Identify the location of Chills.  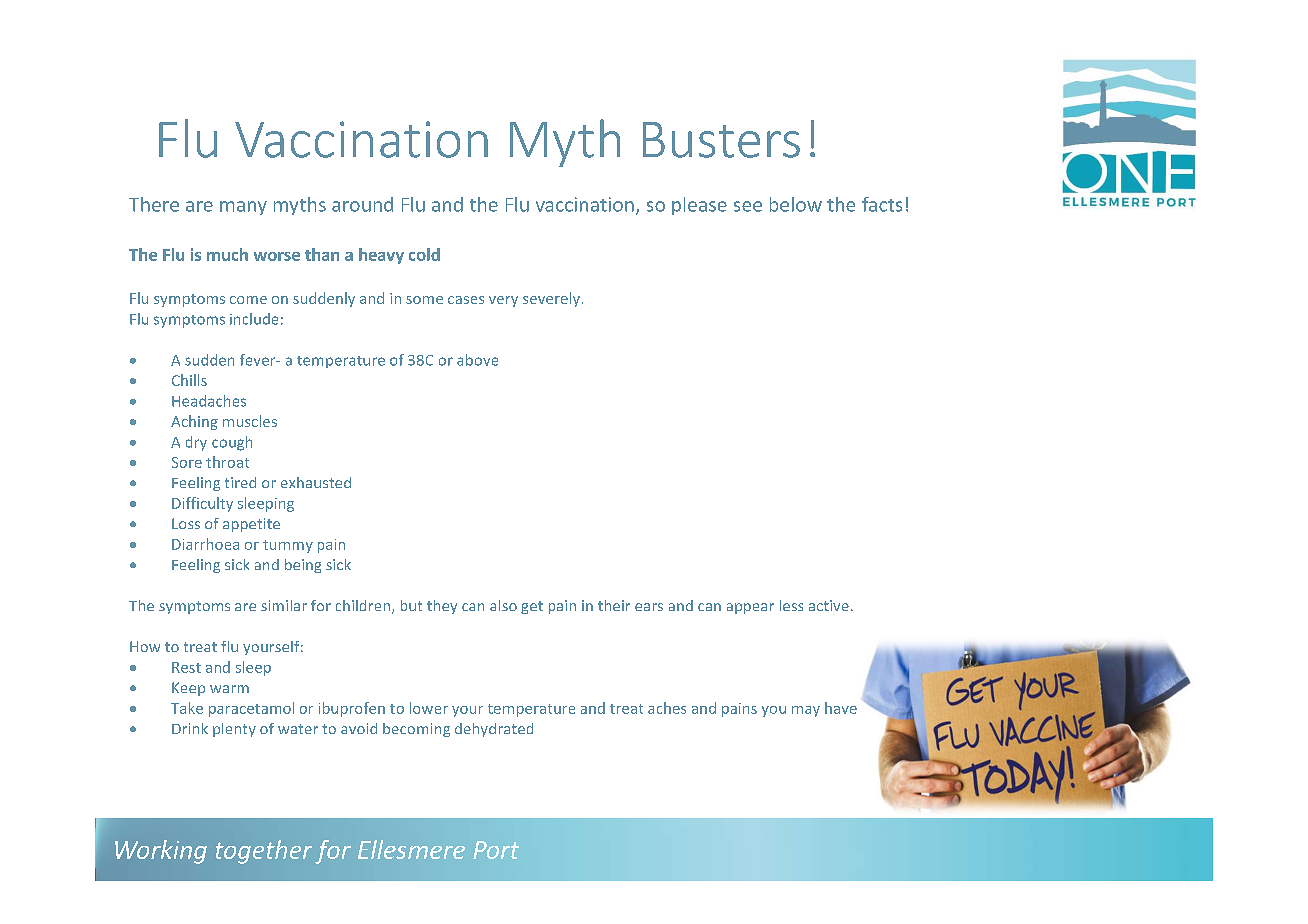
(189, 380).
